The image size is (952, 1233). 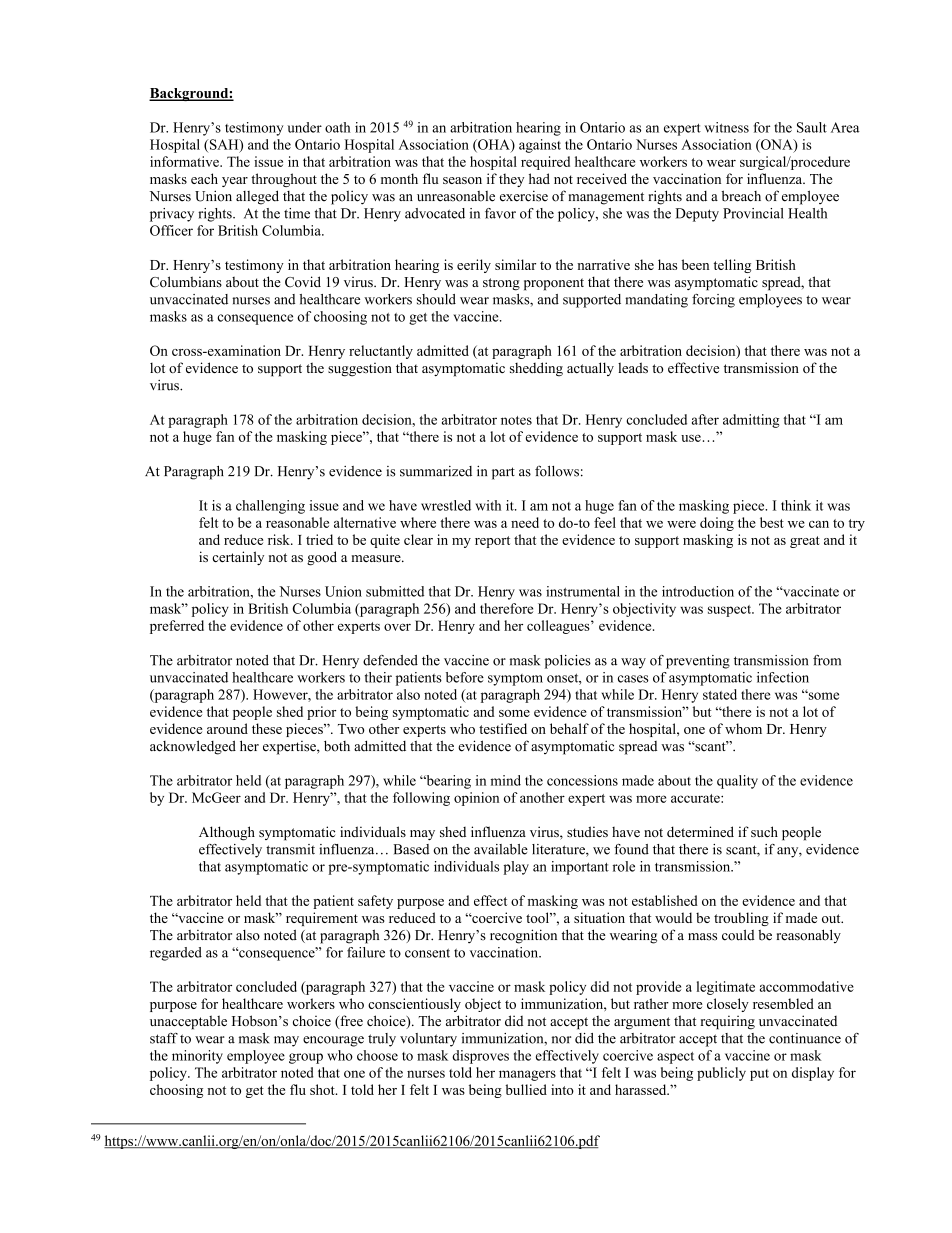 I want to click on suspect, so click(x=731, y=611).
